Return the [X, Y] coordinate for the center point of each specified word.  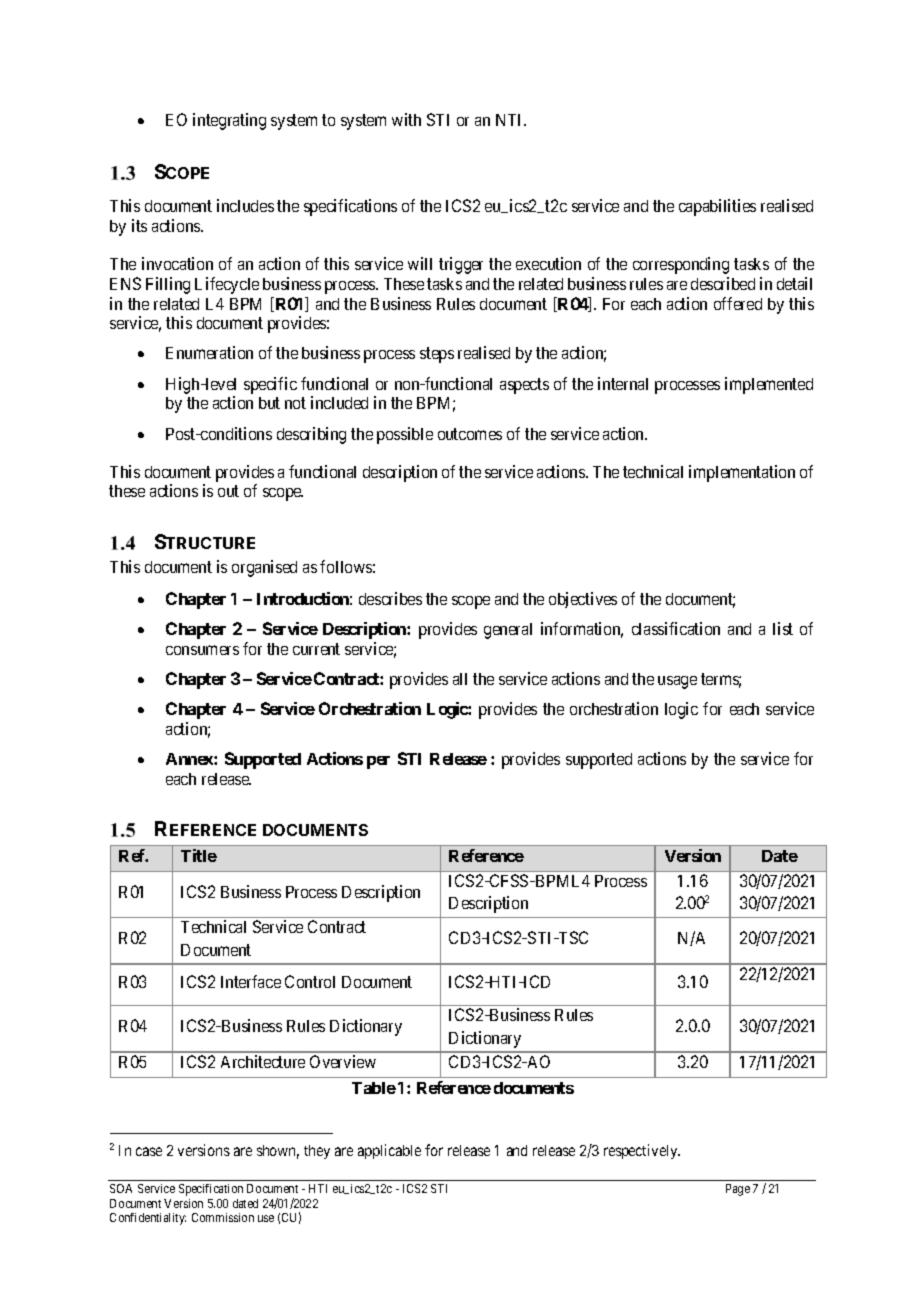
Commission [223, 1217]
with [406, 119]
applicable [389, 1151]
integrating [229, 121]
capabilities [717, 207]
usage [677, 682]
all [460, 679]
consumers [202, 650]
